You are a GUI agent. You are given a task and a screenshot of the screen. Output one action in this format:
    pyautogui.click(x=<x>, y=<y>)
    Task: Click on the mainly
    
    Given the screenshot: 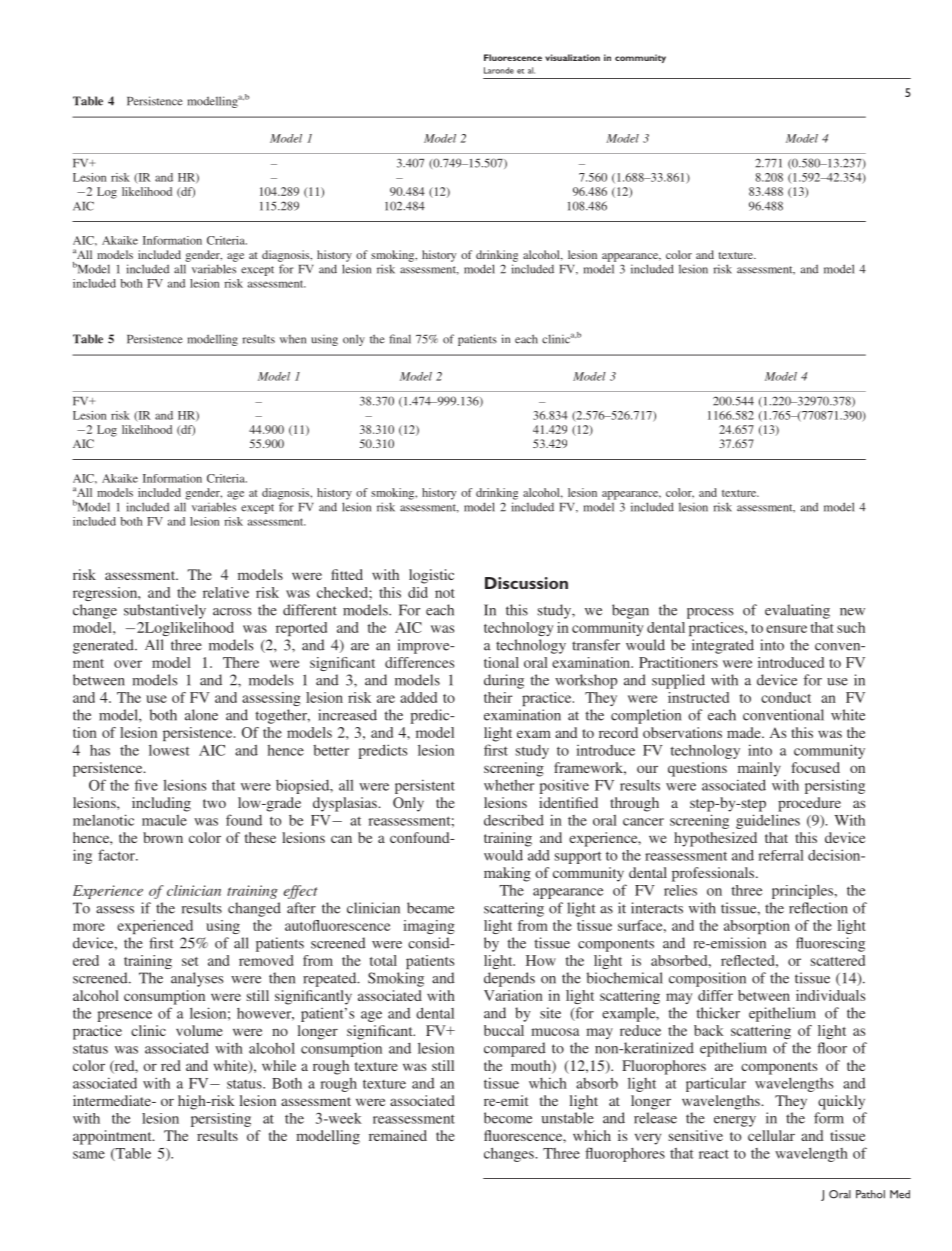 What is the action you would take?
    pyautogui.click(x=759, y=769)
